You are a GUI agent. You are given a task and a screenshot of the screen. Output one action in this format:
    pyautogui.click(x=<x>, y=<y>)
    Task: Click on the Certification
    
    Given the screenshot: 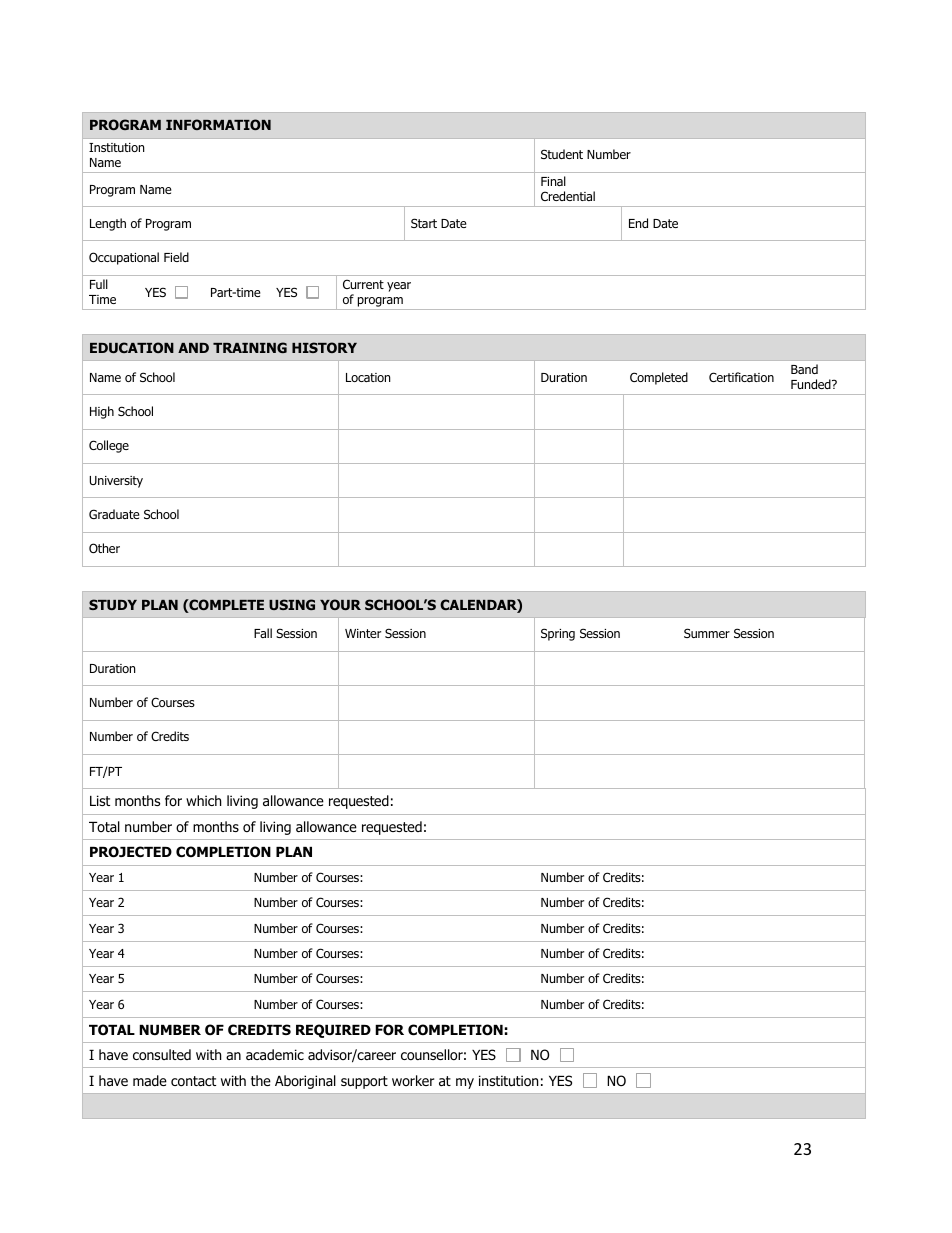 What is the action you would take?
    pyautogui.click(x=741, y=377)
